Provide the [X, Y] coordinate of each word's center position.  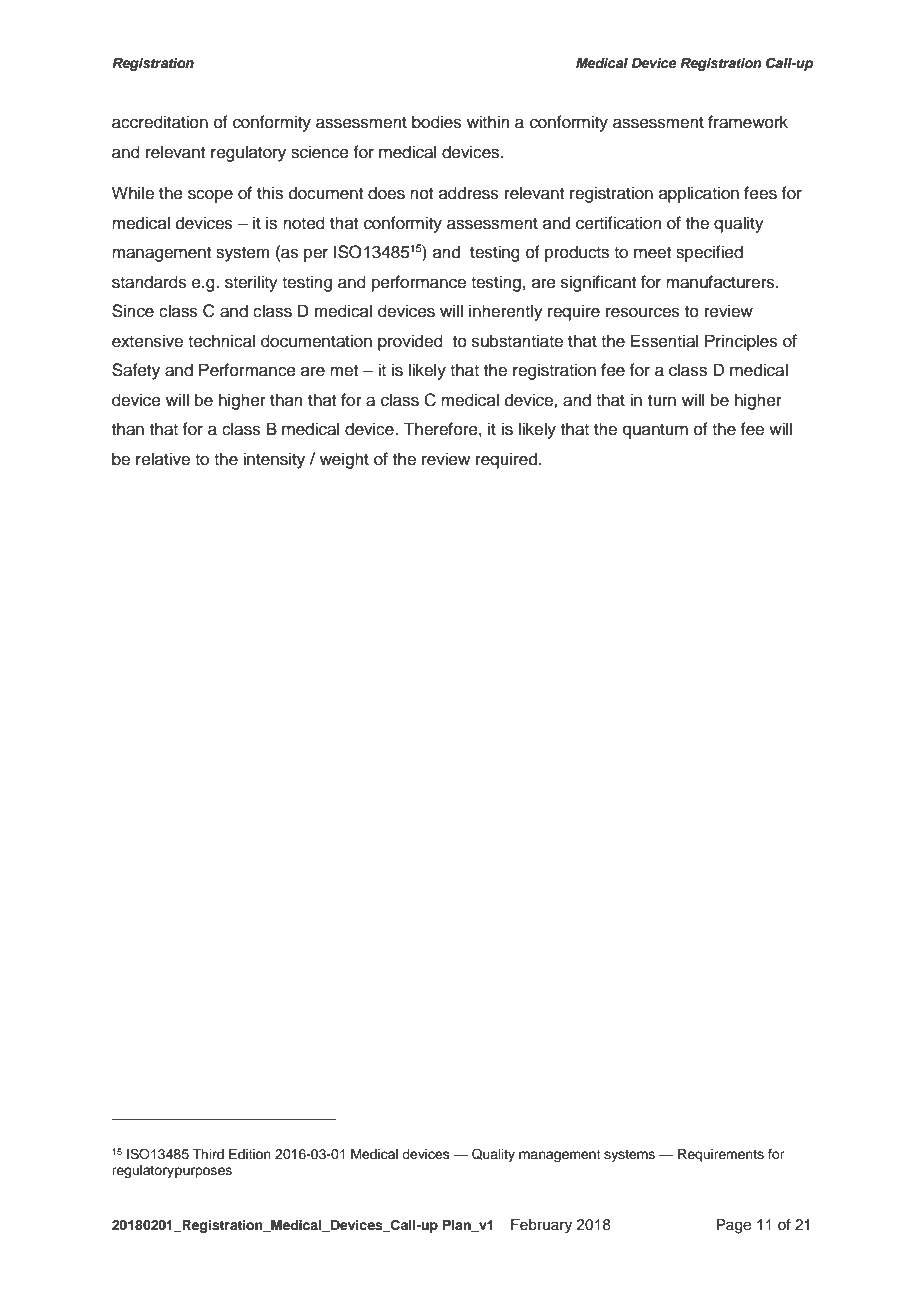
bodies [437, 122]
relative [163, 459]
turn [662, 401]
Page [734, 1226]
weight [344, 460]
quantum [655, 431]
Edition [250, 1154]
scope [210, 196]
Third [208, 1154]
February [541, 1226]
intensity [274, 460]
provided [410, 342]
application [699, 194]
